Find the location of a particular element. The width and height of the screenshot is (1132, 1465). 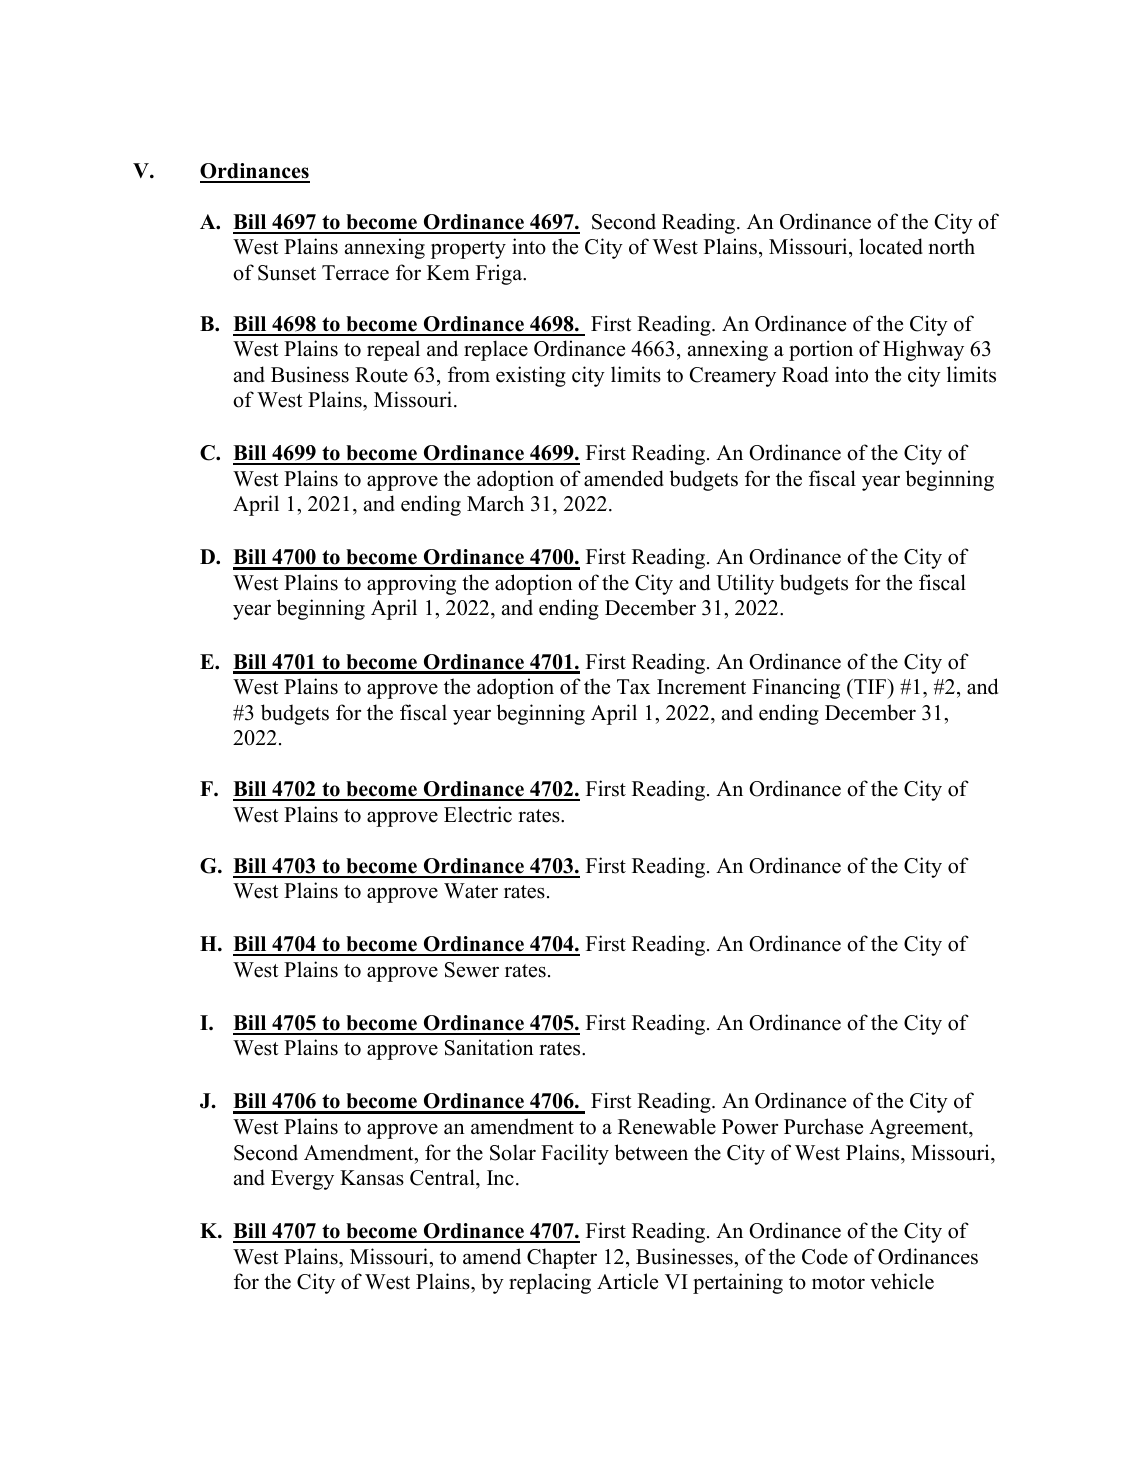

Road is located at coordinates (805, 374).
